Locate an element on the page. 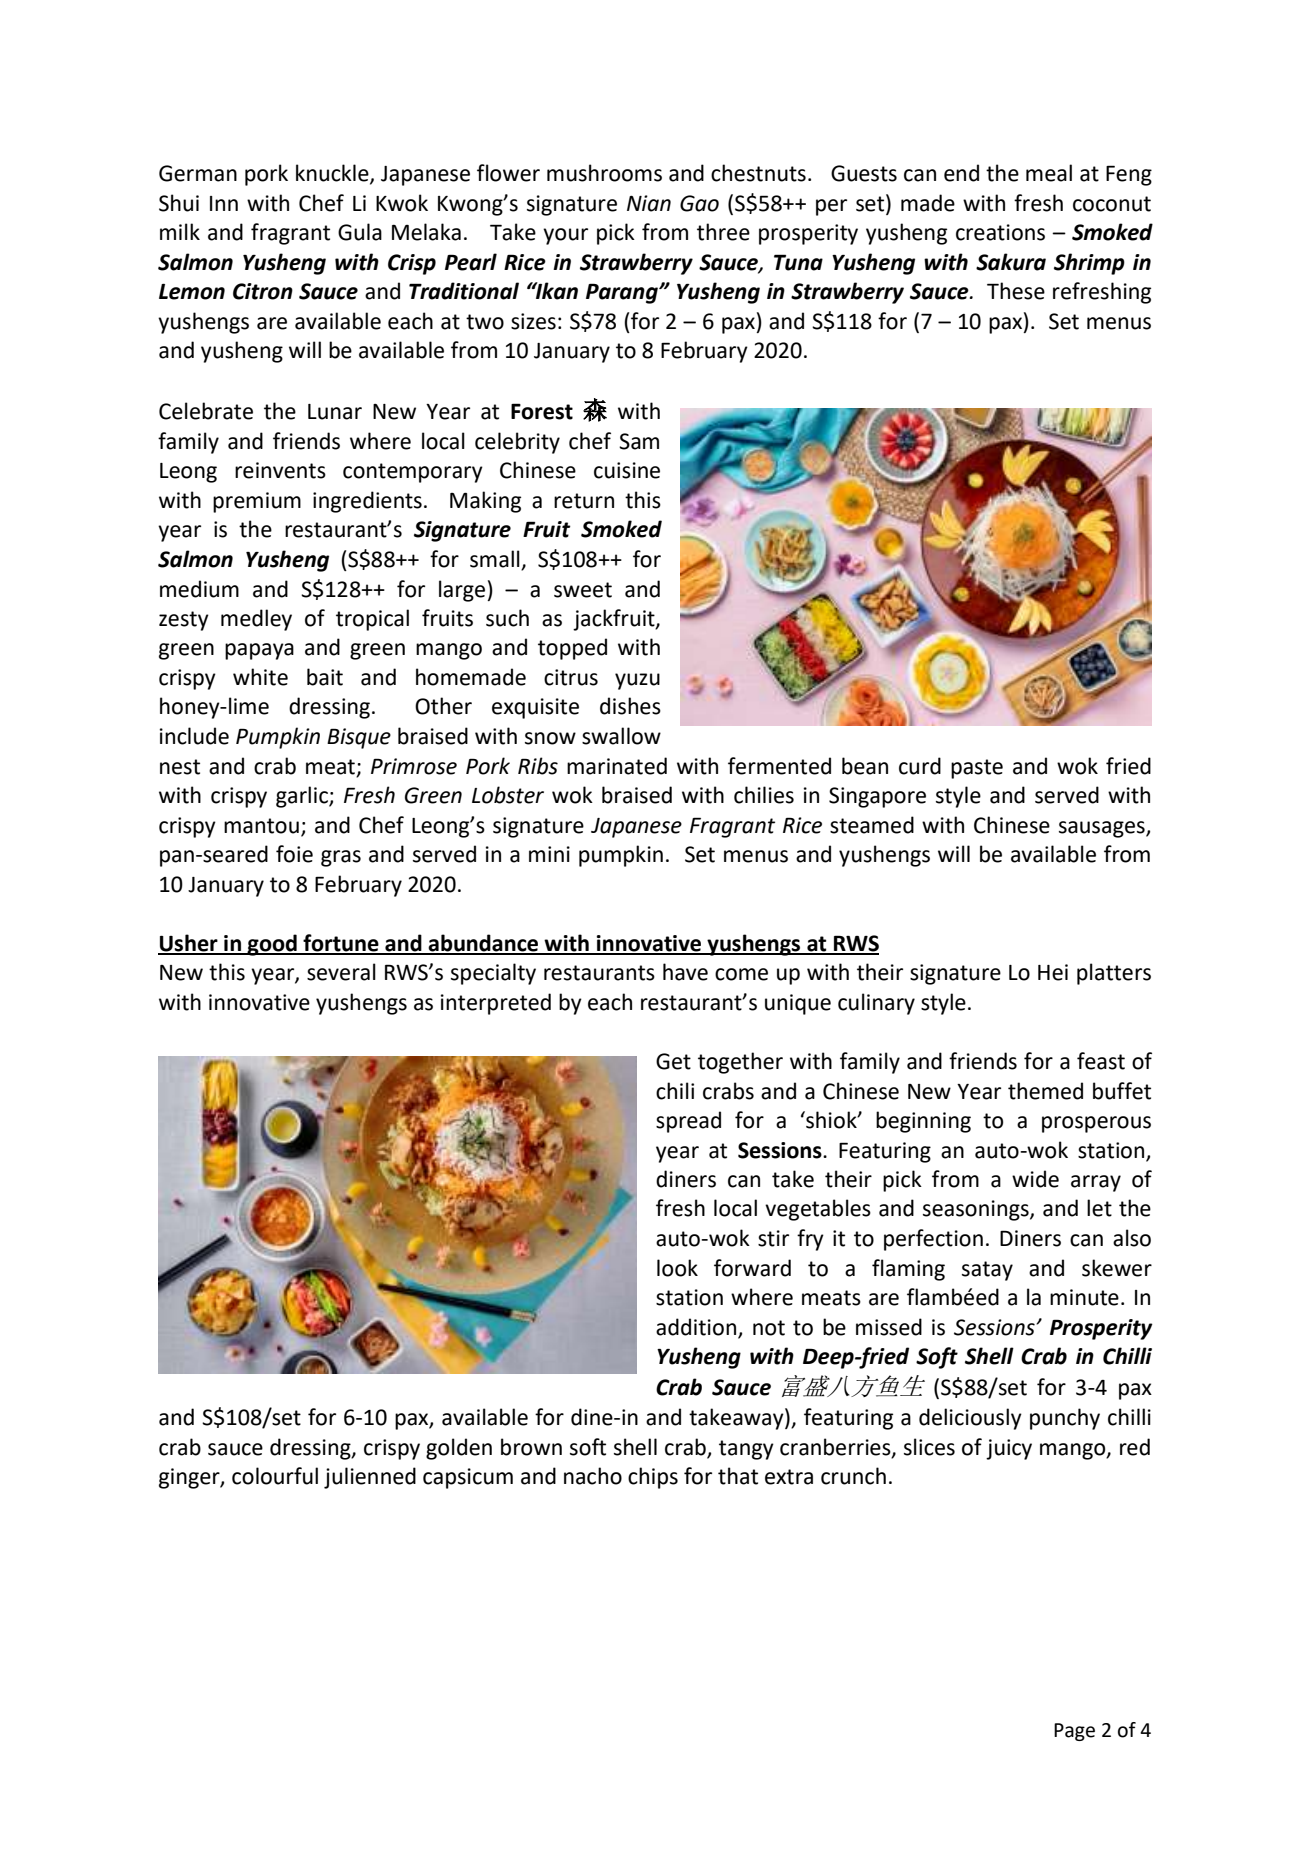 Image resolution: width=1310 pixels, height=1851 pixels. Nian is located at coordinates (649, 203).
